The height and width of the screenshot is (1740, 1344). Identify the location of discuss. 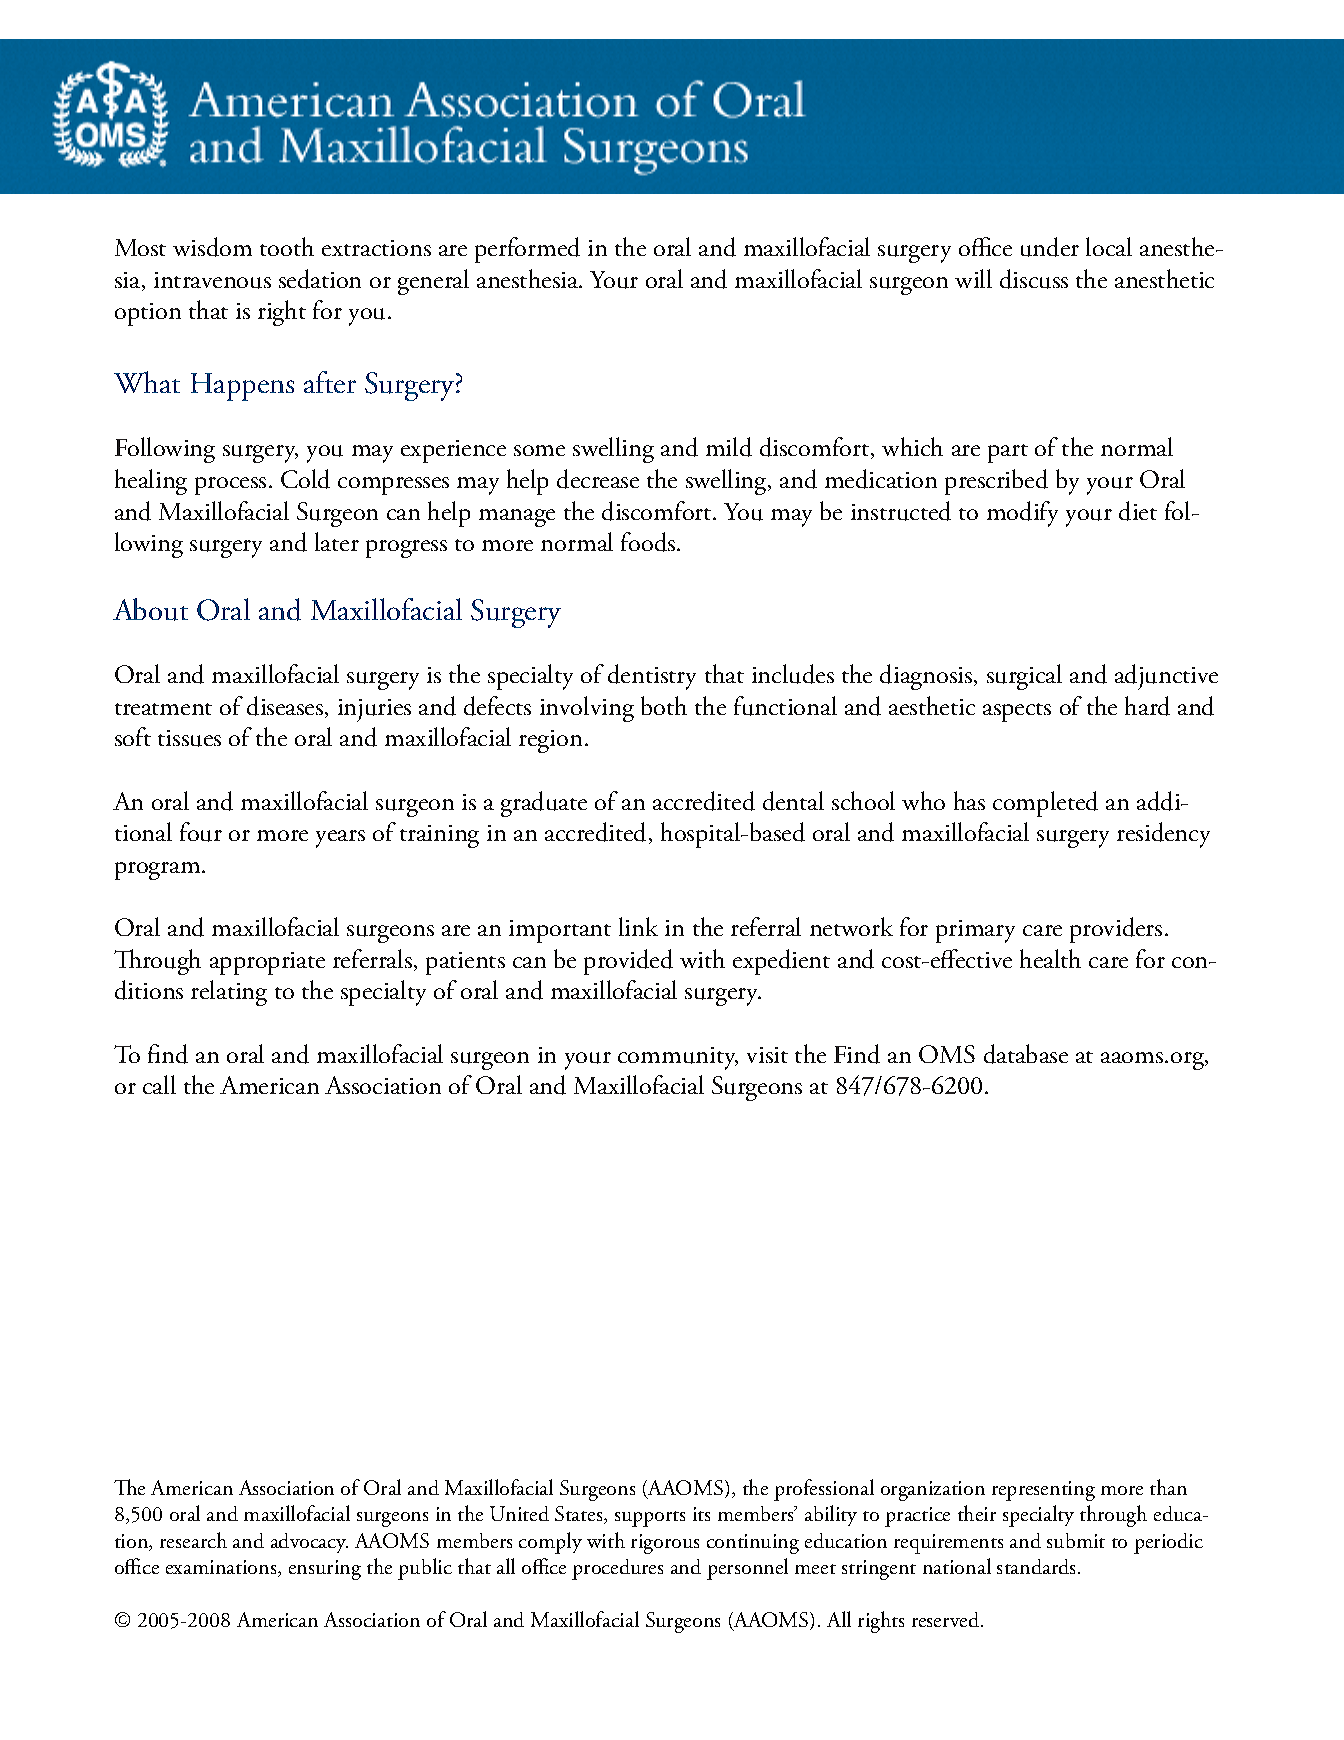
(1034, 279).
